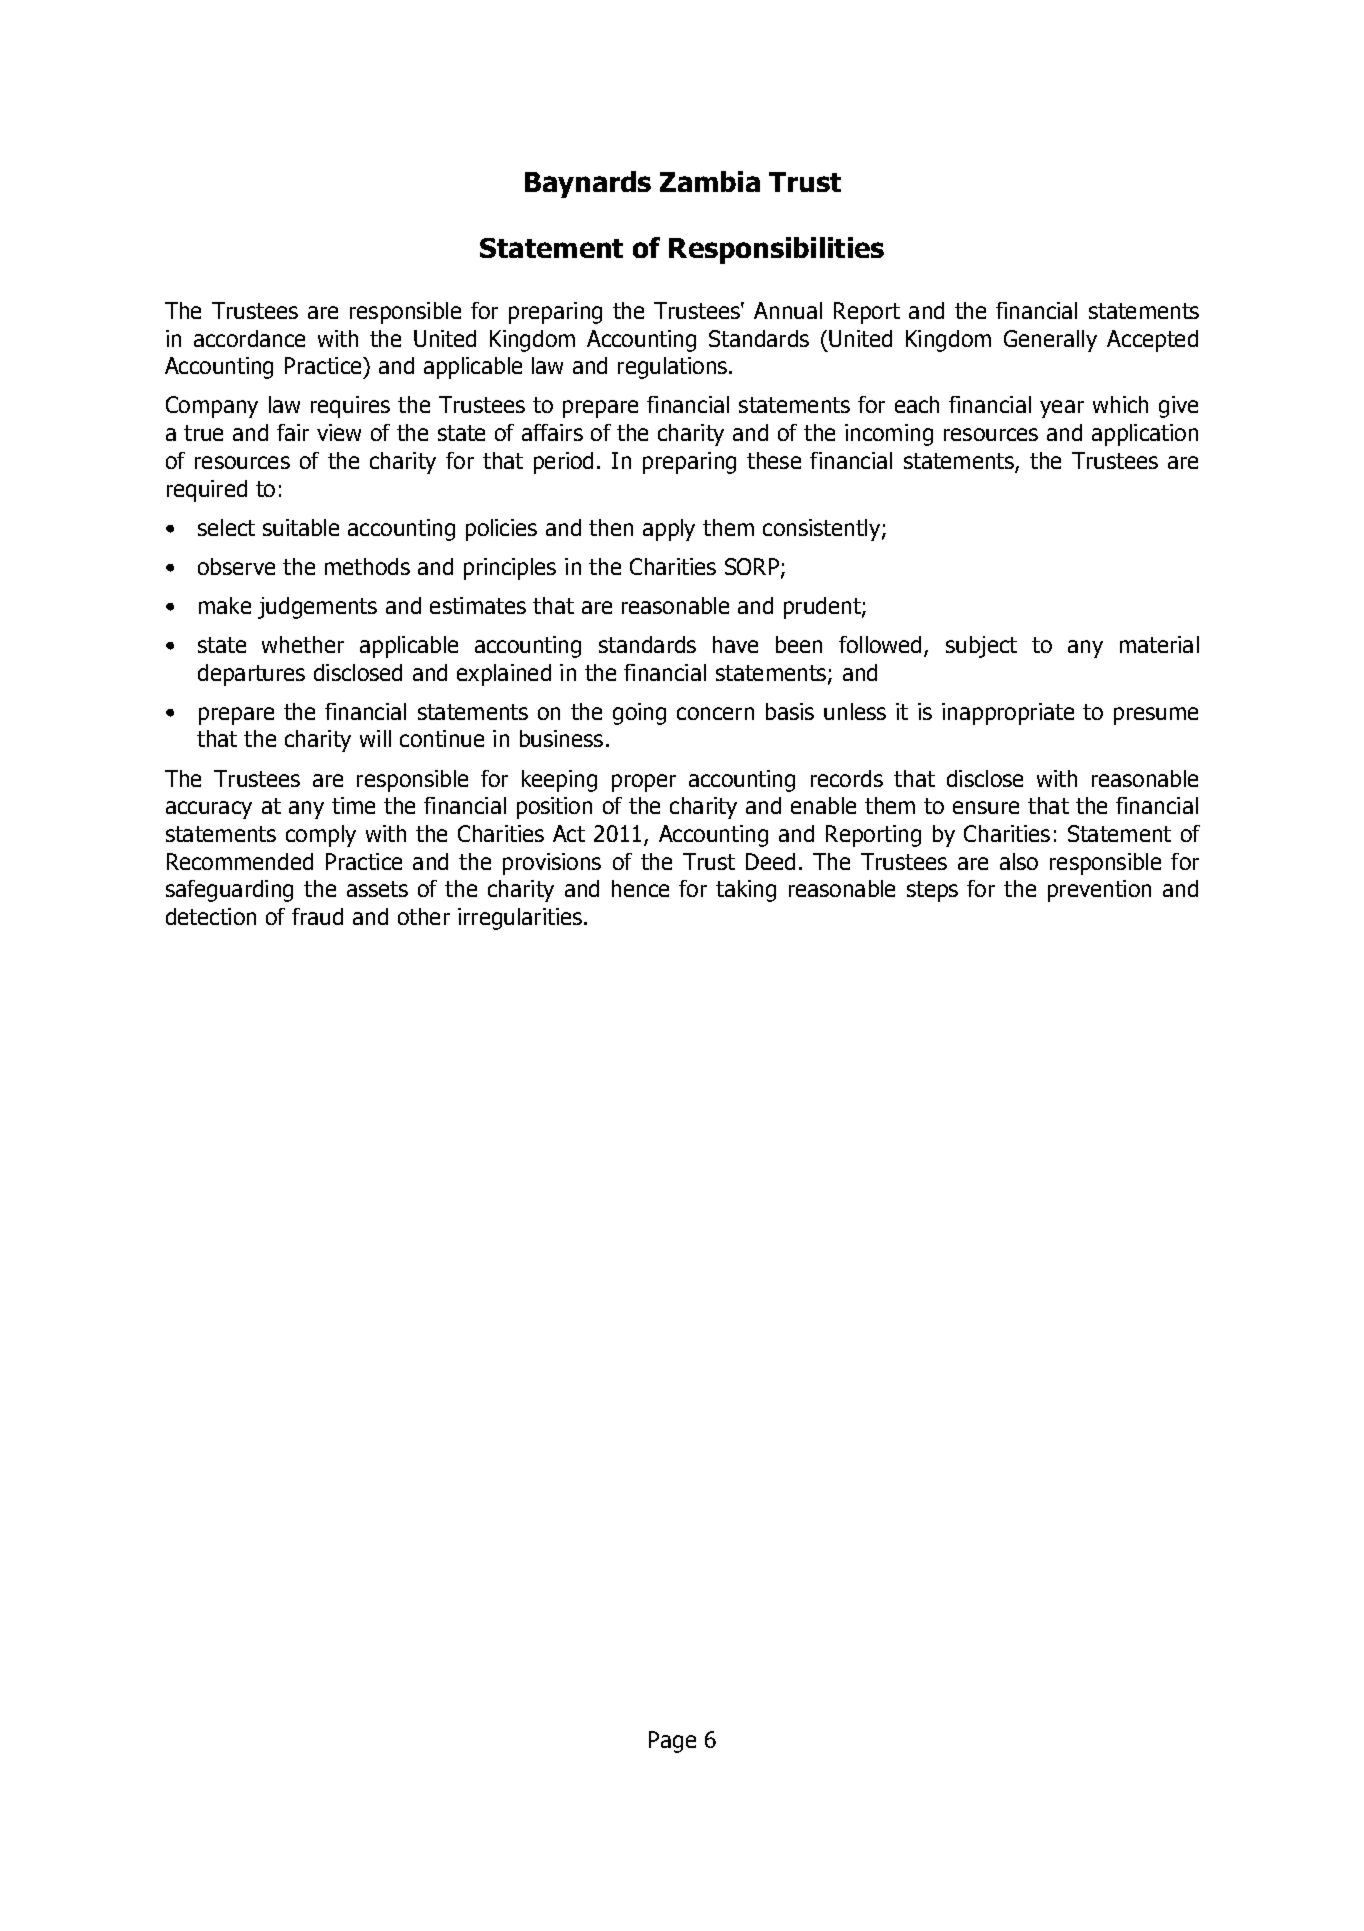 The height and width of the screenshot is (1931, 1364). I want to click on detection, so click(211, 916).
